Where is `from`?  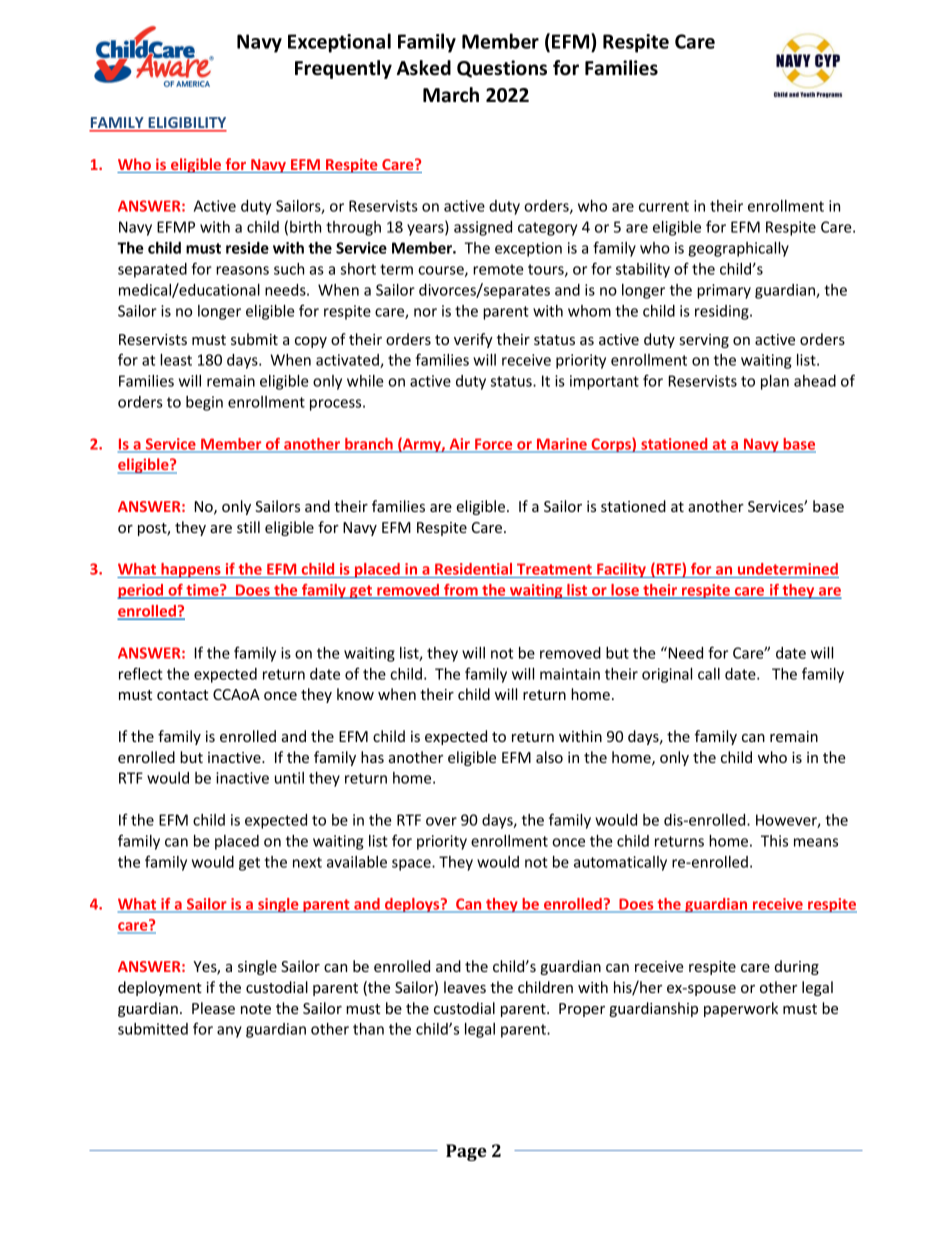 from is located at coordinates (461, 591).
